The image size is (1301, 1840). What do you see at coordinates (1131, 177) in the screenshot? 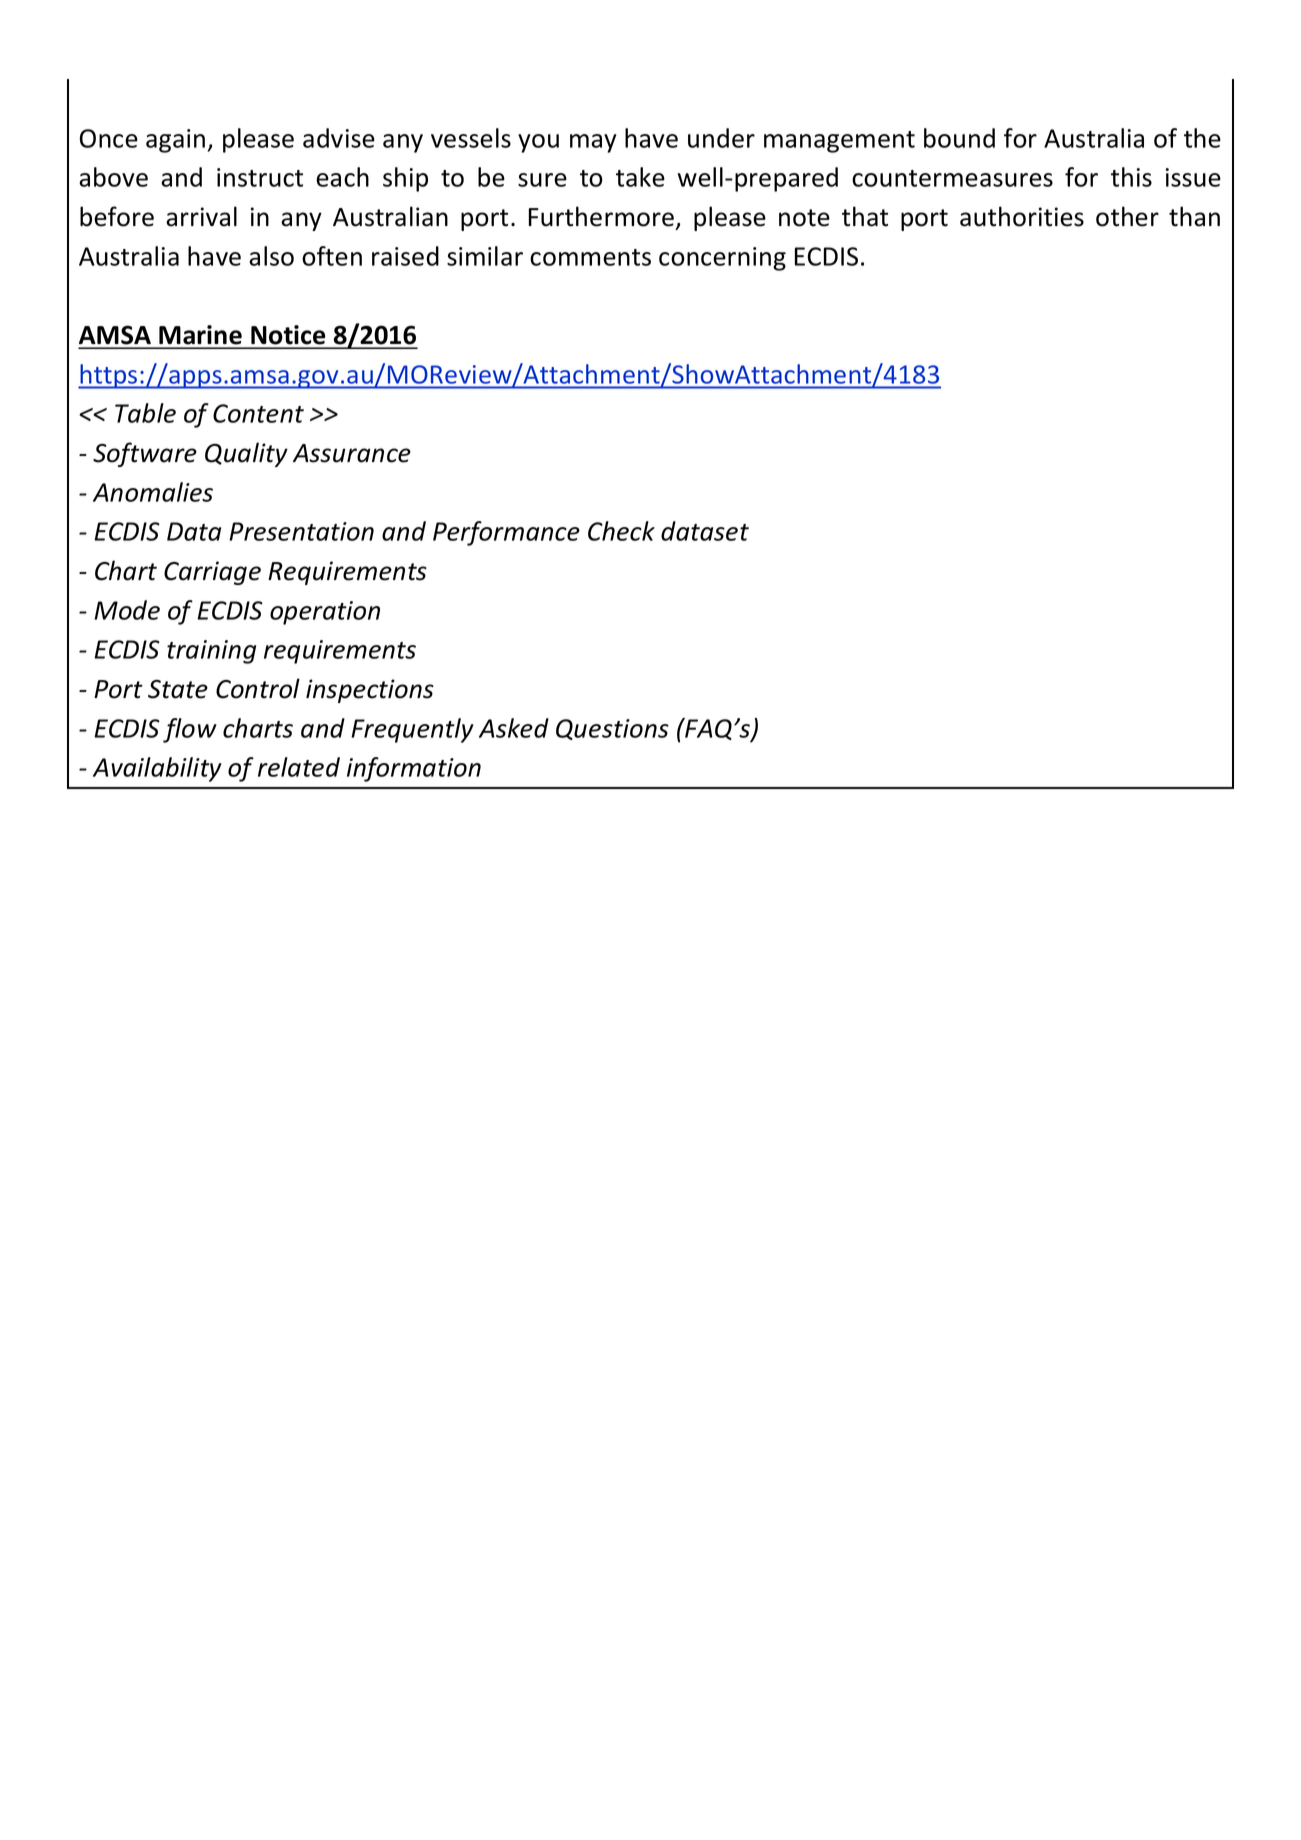
I see `this` at bounding box center [1131, 177].
